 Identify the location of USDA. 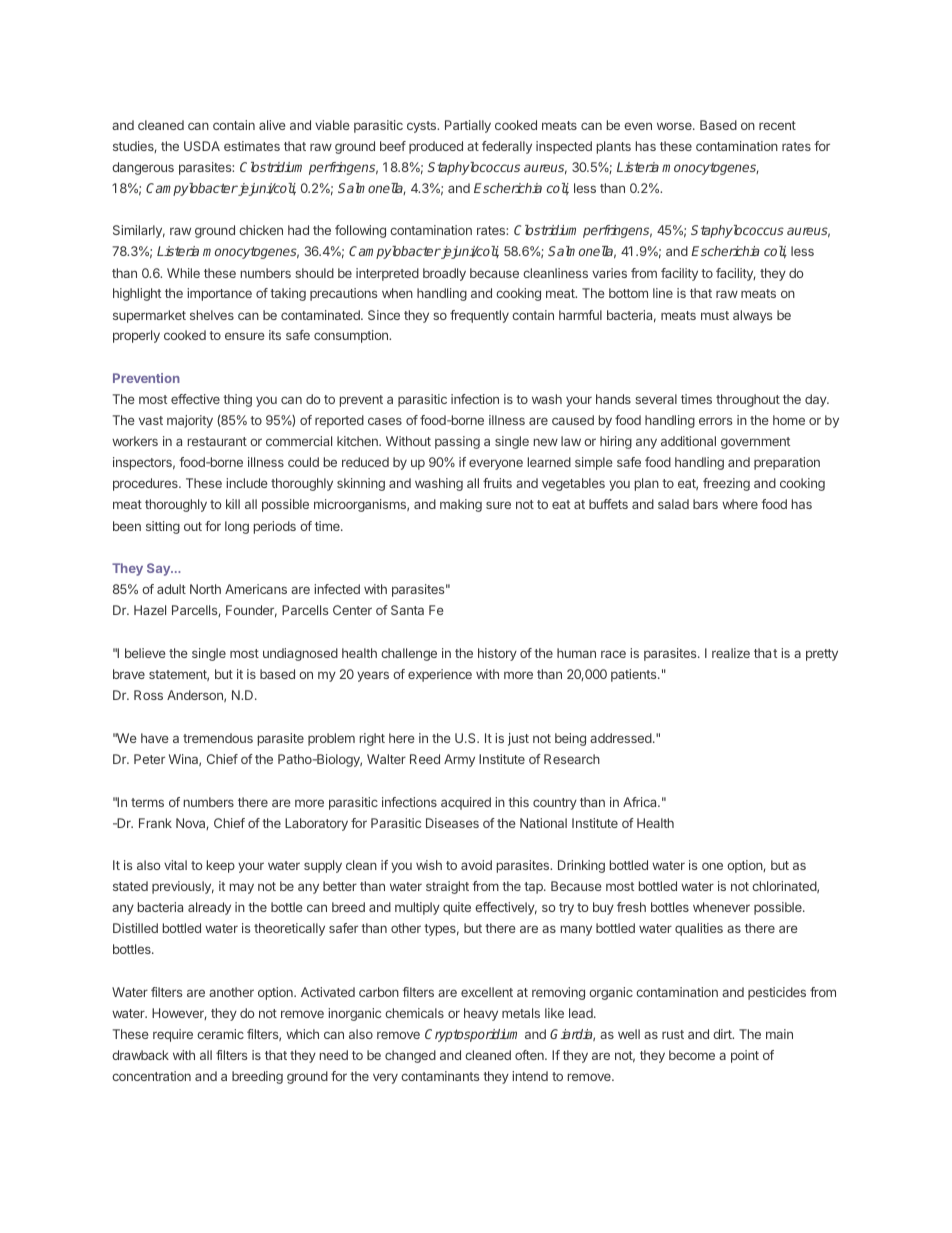
(202, 146).
